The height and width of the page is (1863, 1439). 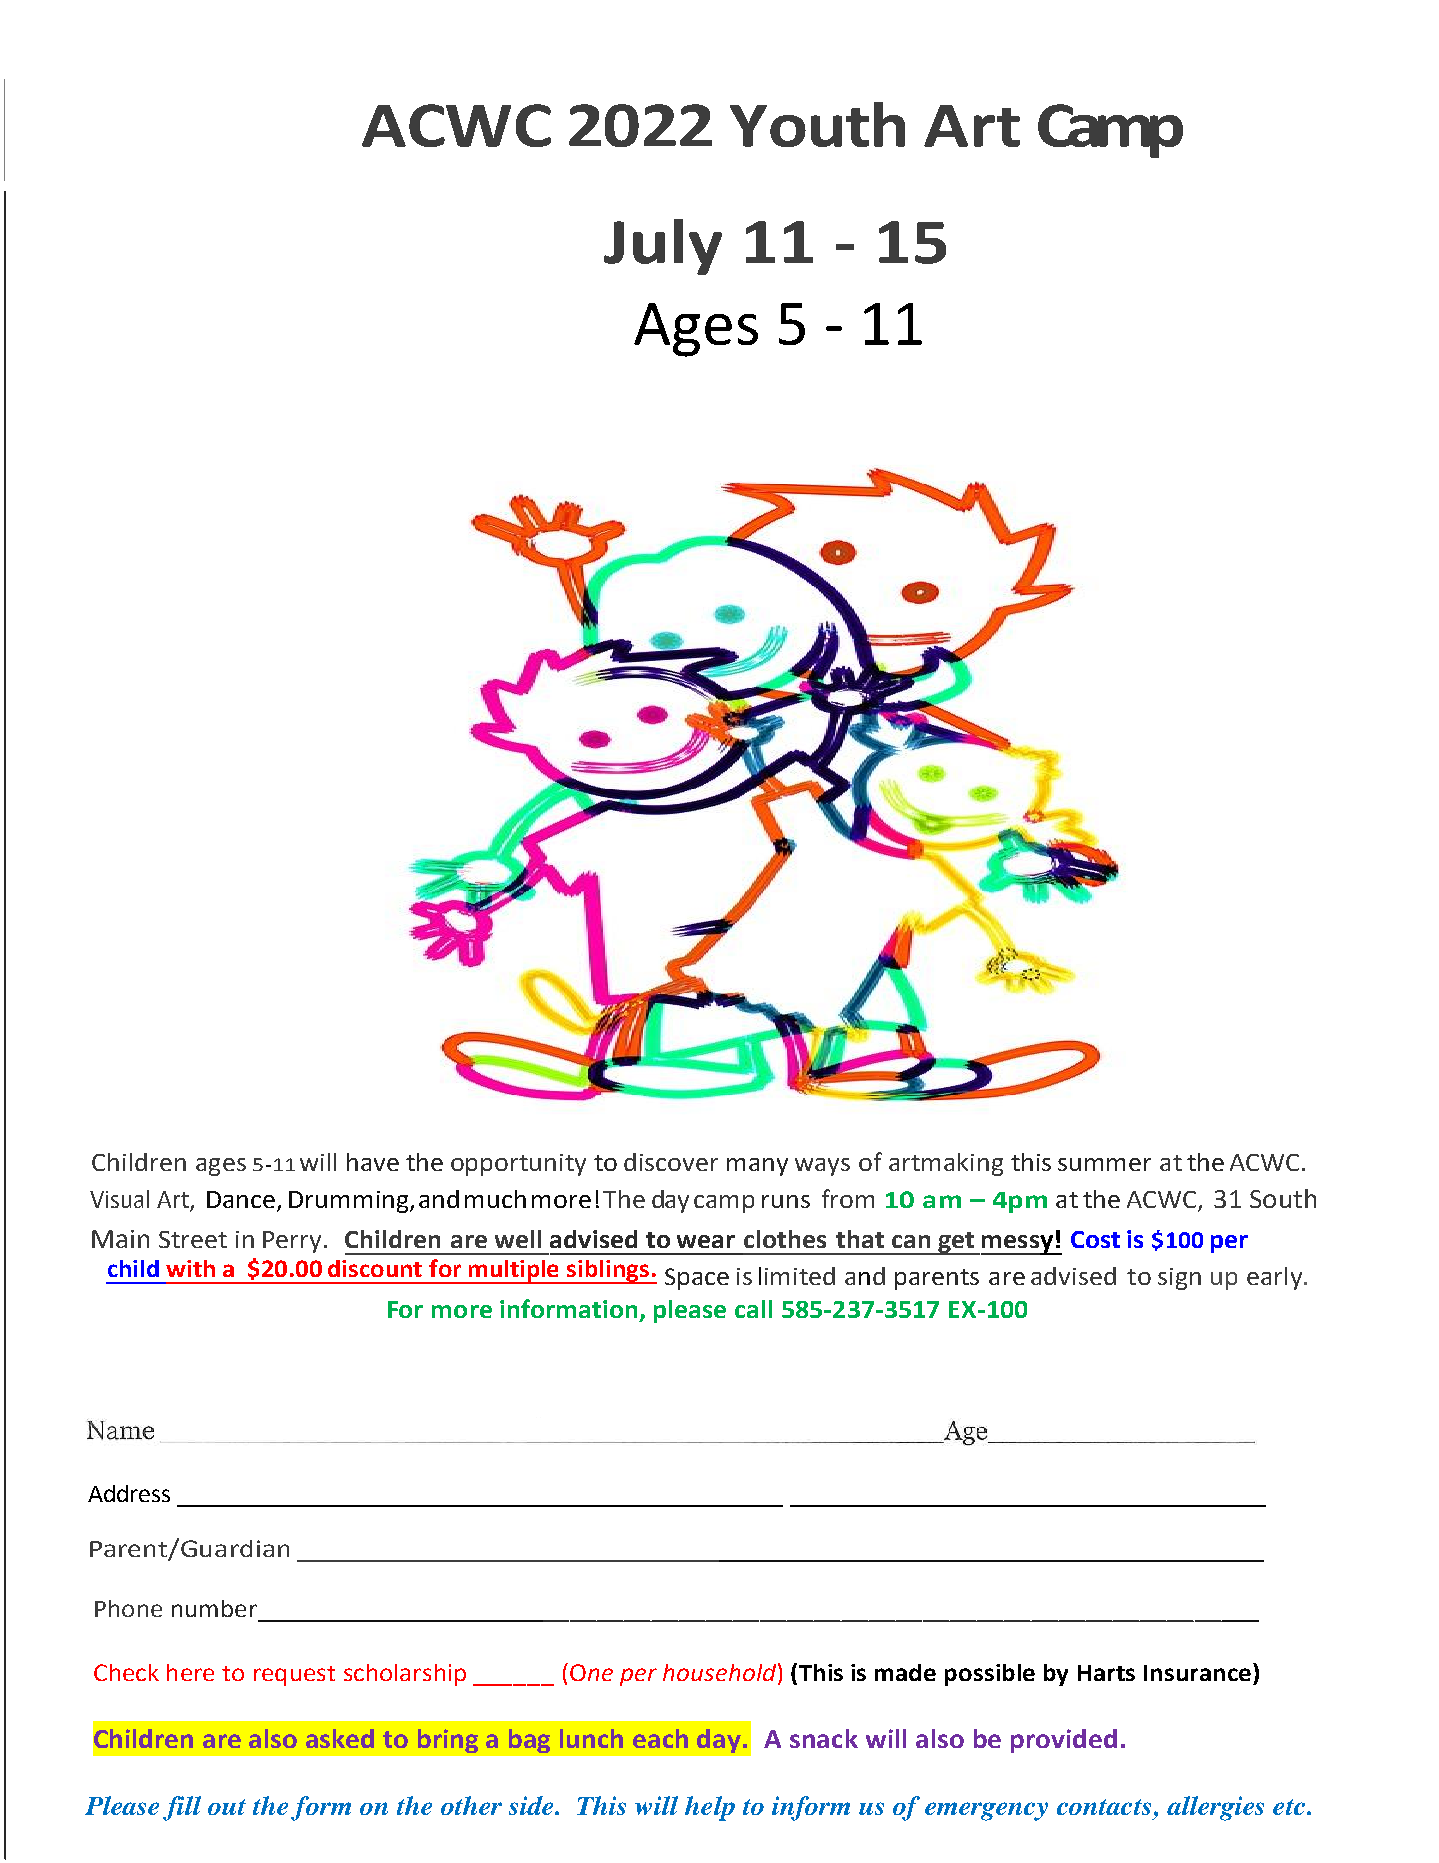 What do you see at coordinates (1179, 1279) in the page?
I see `sign` at bounding box center [1179, 1279].
